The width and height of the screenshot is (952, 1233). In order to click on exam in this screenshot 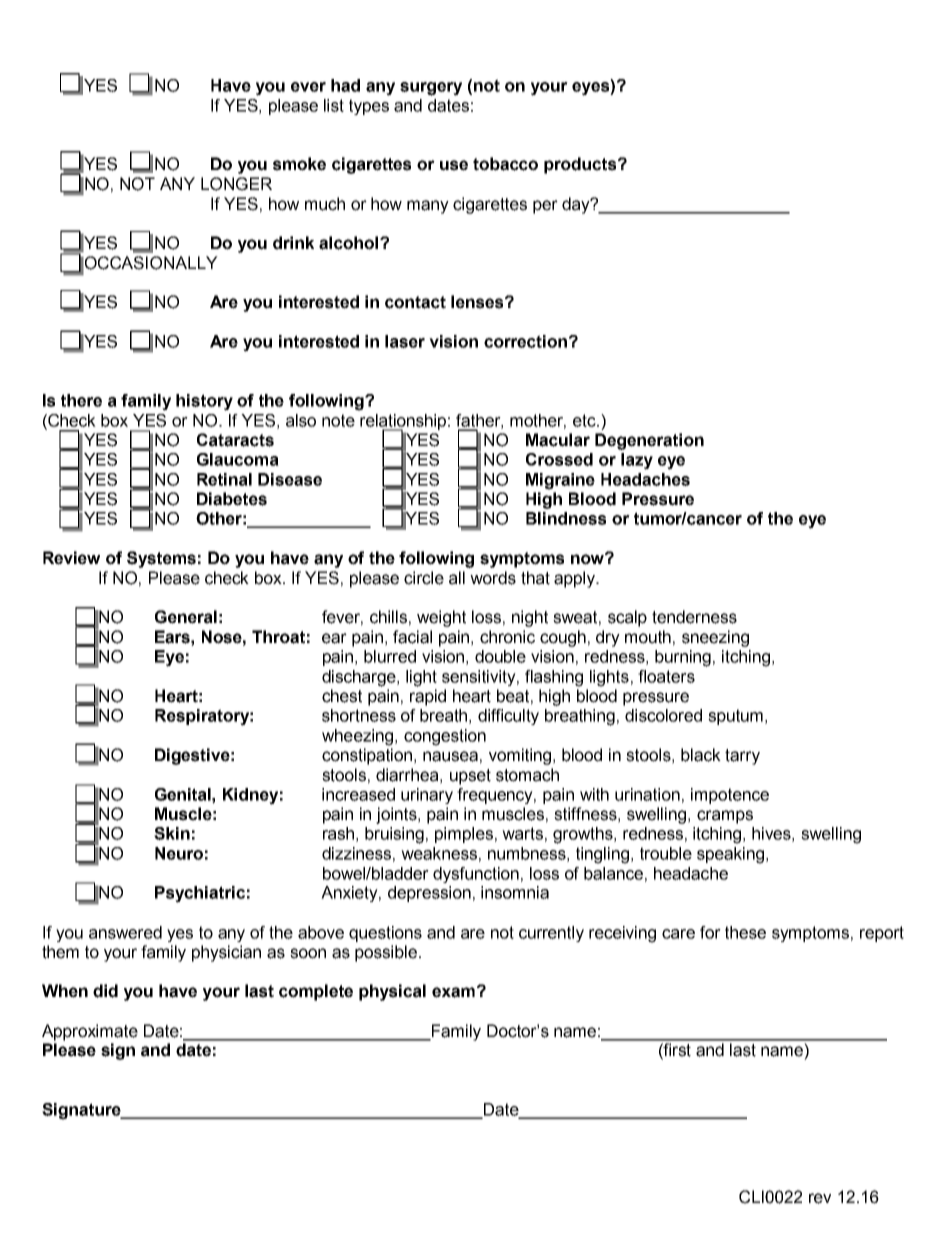, I will do `click(453, 992)`.
